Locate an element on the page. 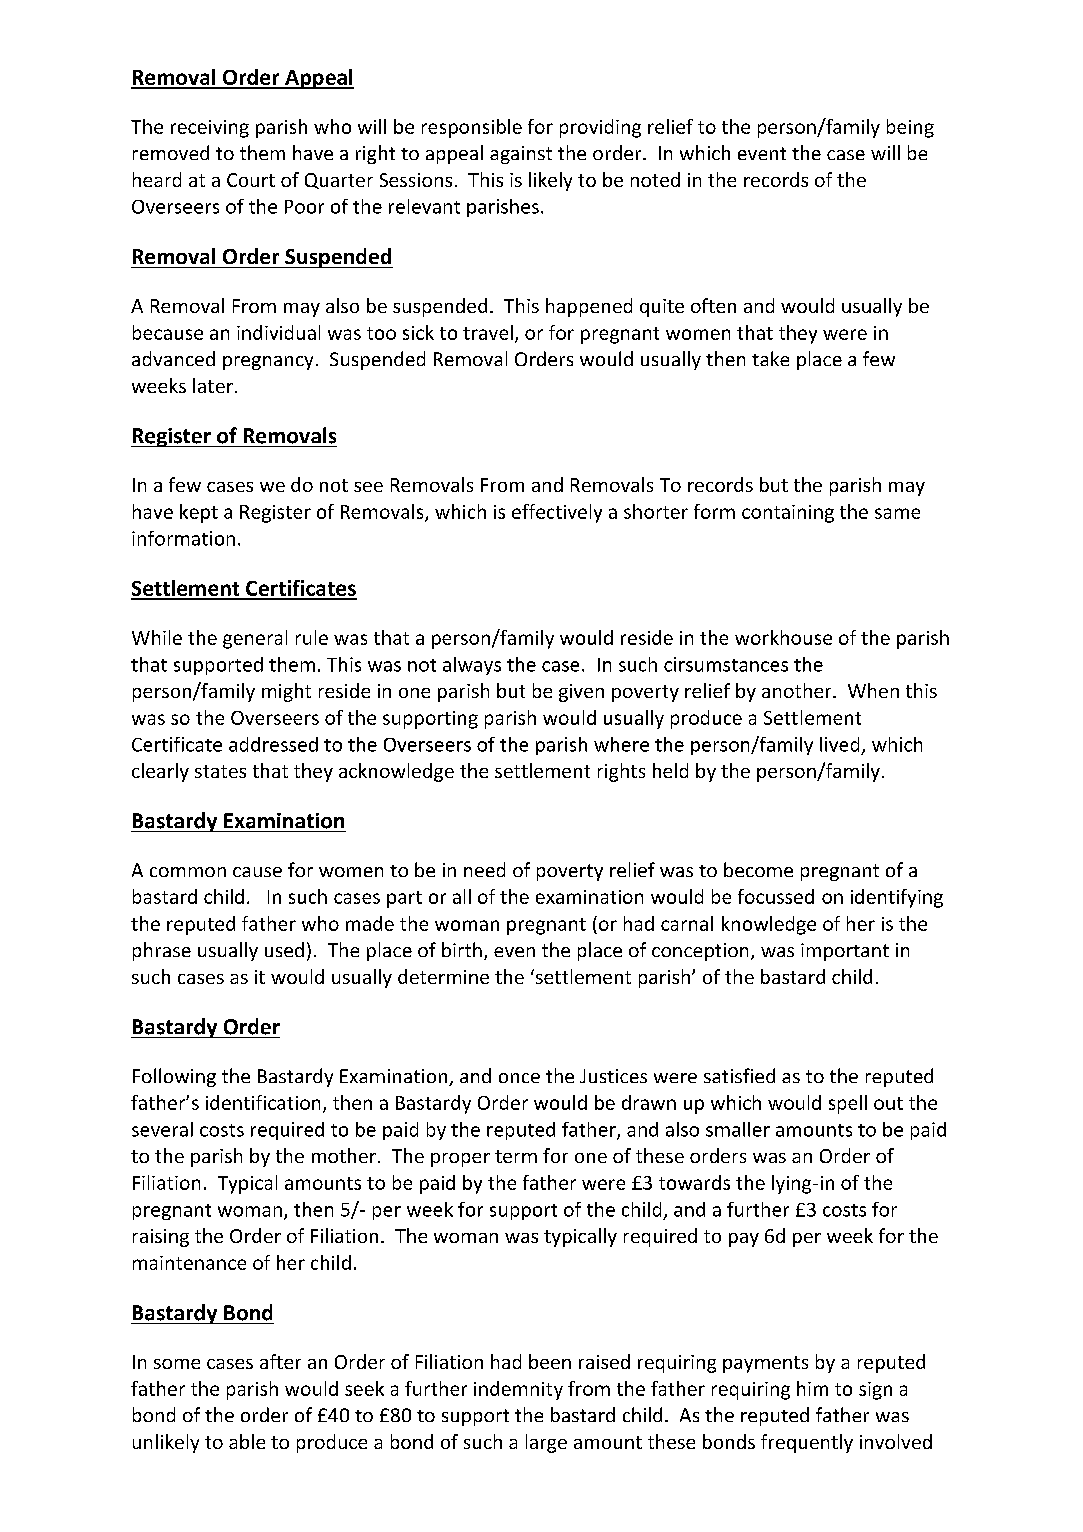  Court is located at coordinates (251, 180).
